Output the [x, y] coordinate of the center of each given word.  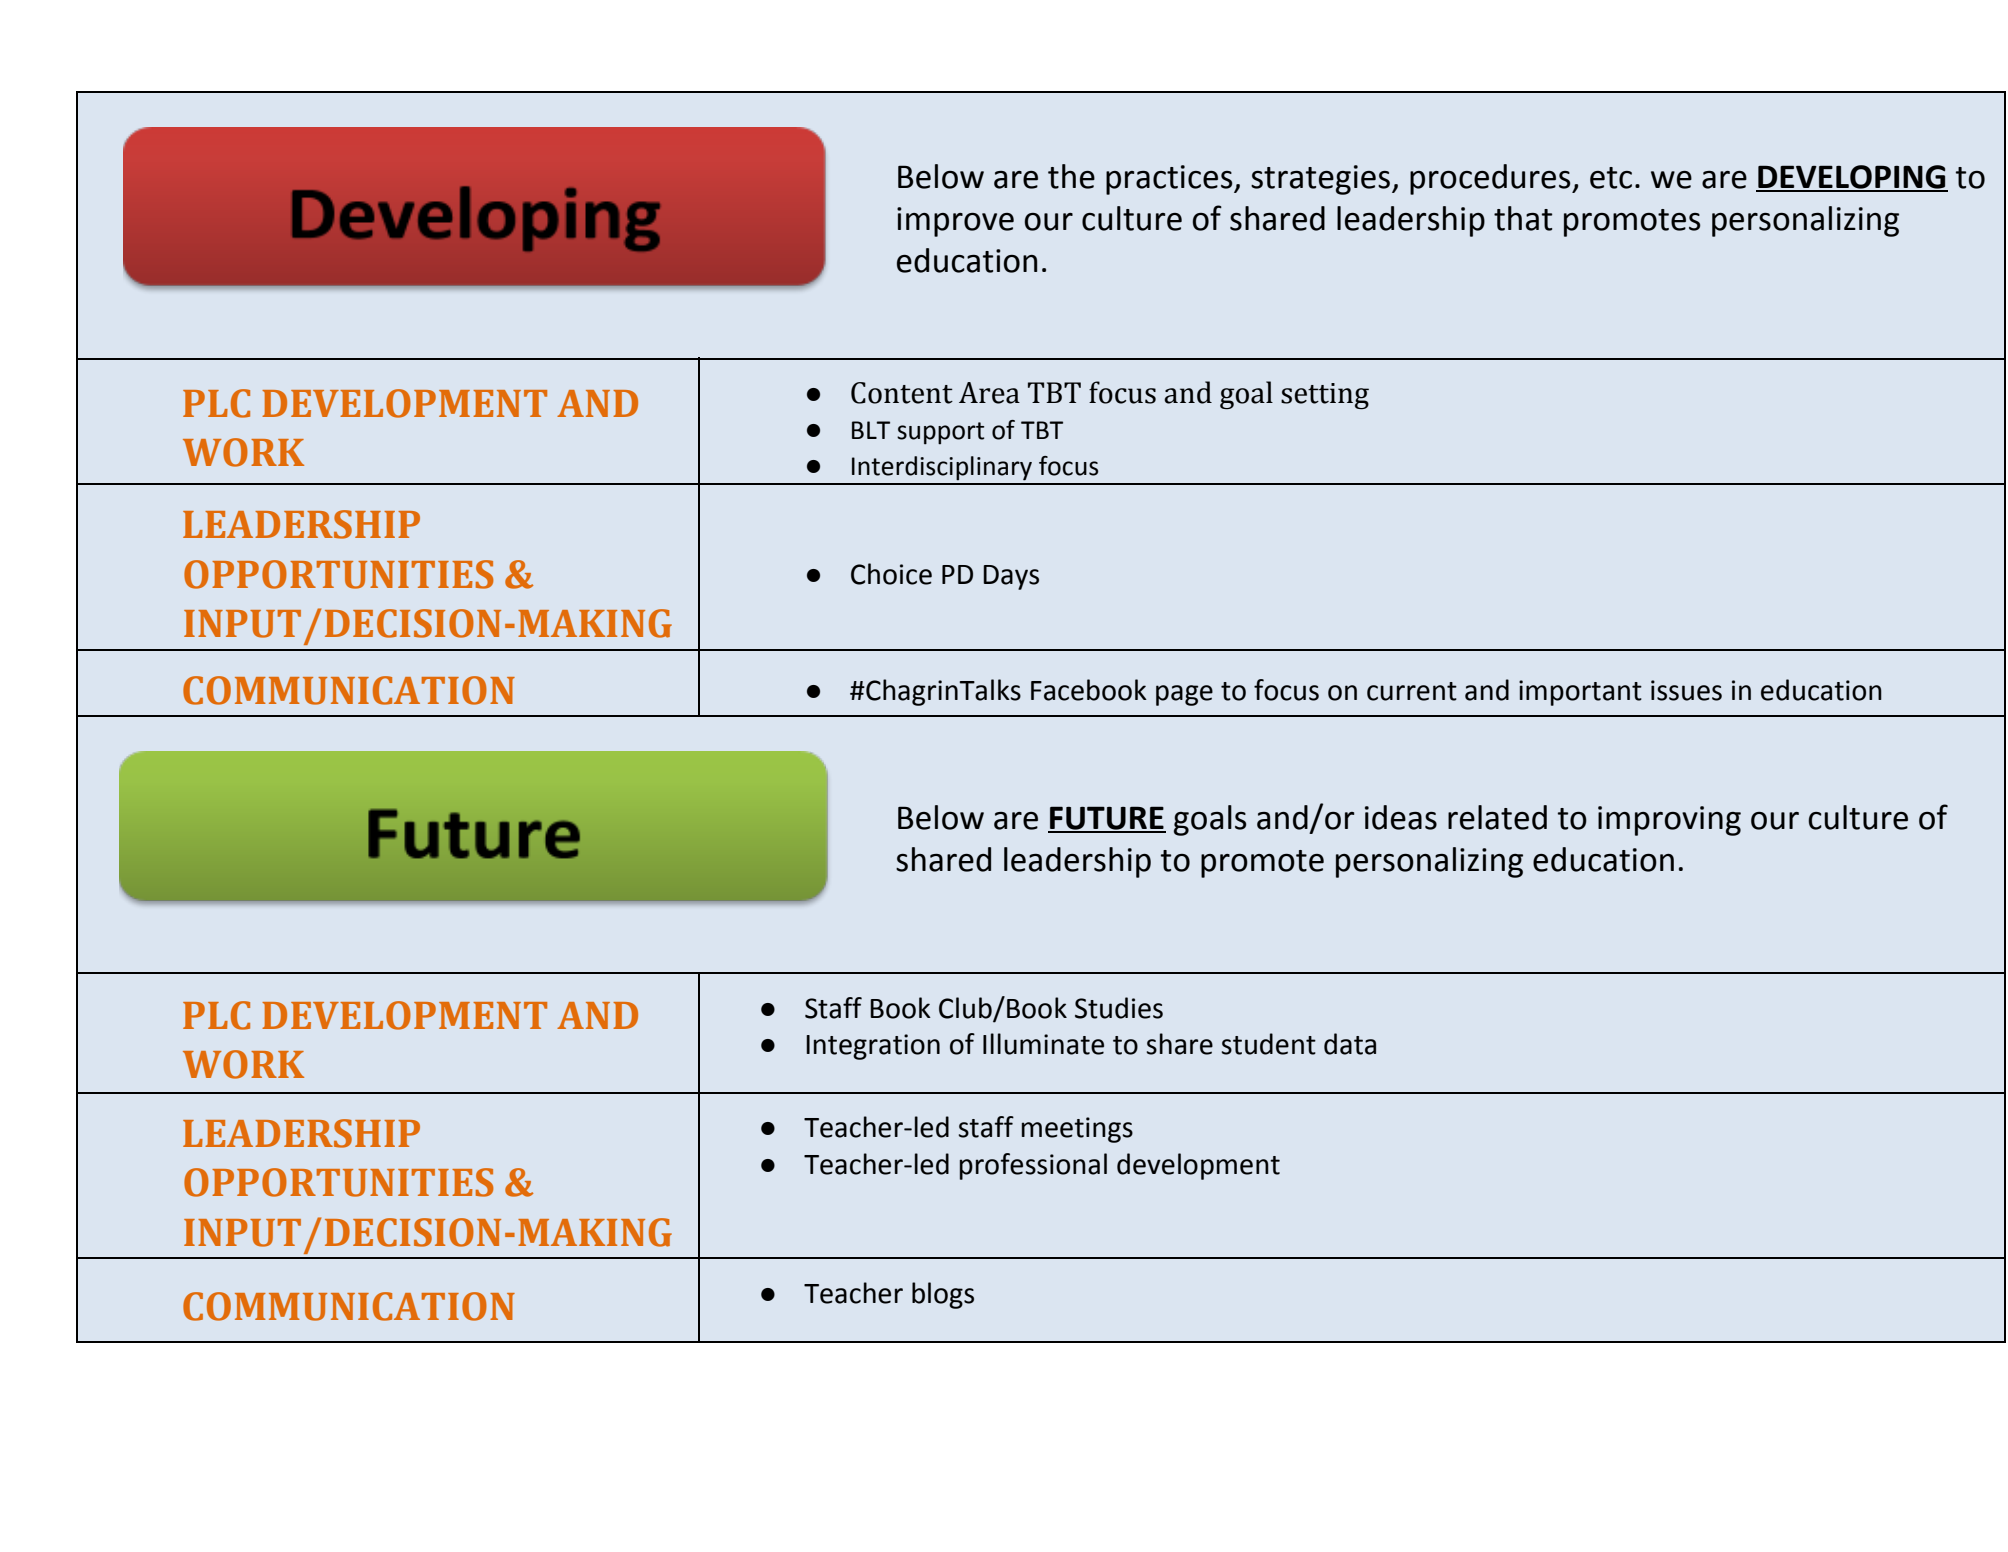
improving [1669, 821]
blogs [943, 1295]
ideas [1401, 817]
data [1350, 1044]
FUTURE [1107, 819]
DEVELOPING [1852, 178]
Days [1011, 577]
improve [955, 222]
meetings [1077, 1130]
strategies [1320, 180]
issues [1686, 690]
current [1412, 691]
